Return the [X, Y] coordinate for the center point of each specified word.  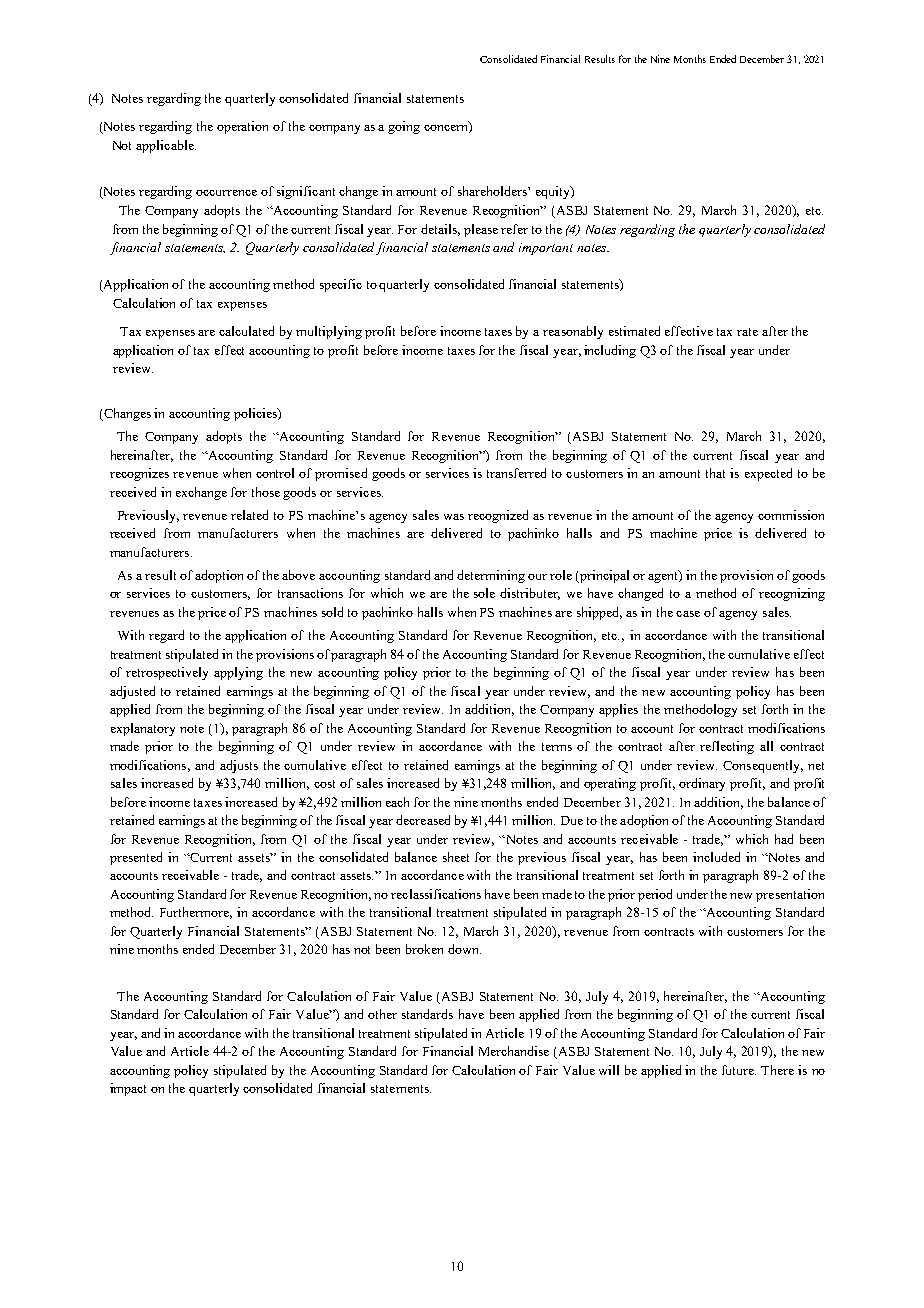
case [688, 614]
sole [484, 593]
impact [128, 1089]
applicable [166, 146]
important [546, 249]
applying [238, 673]
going [404, 127]
